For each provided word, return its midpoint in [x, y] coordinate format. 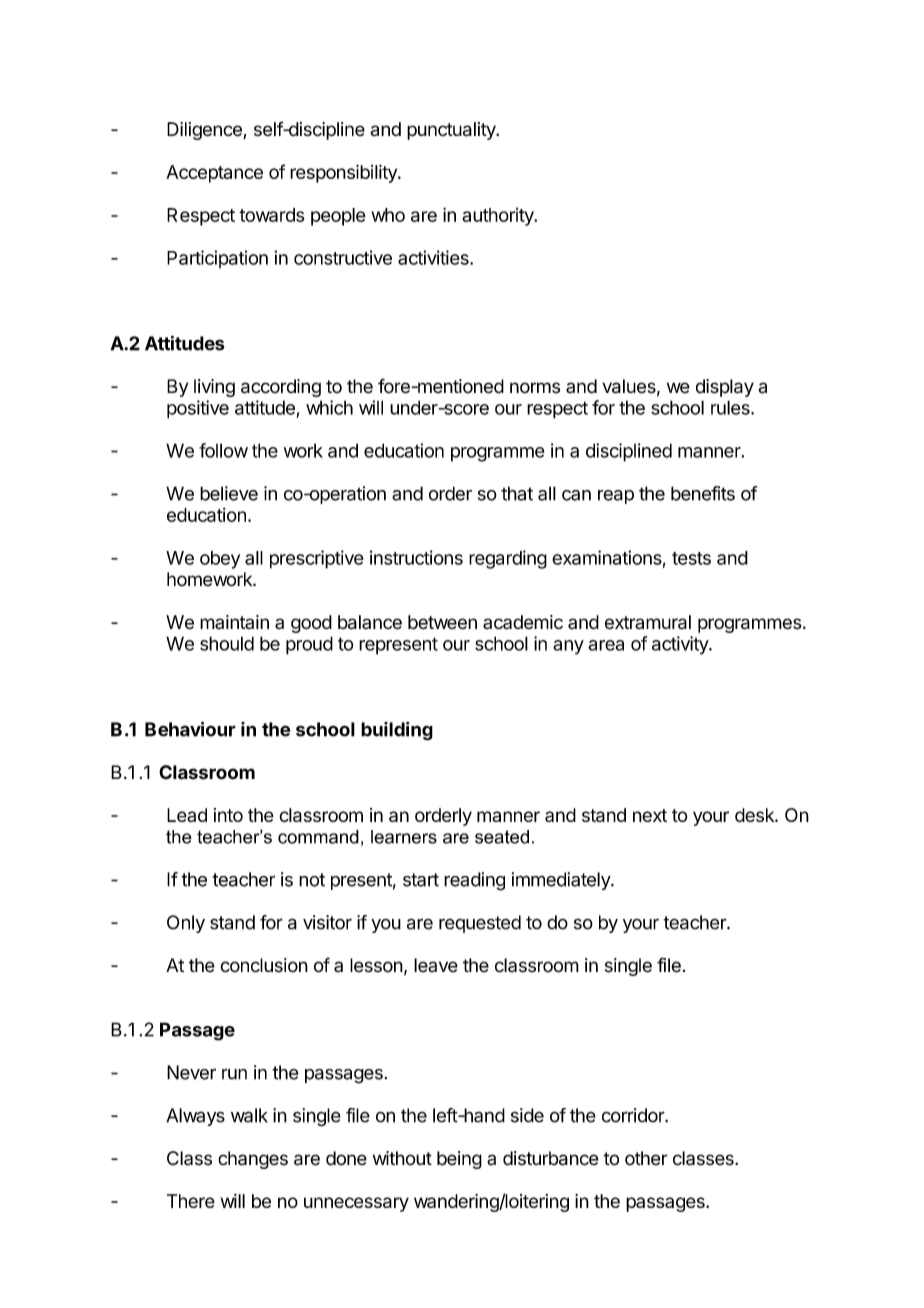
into [228, 815]
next [650, 815]
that [517, 493]
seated [502, 837]
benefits [703, 493]
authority [499, 217]
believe [229, 493]
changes [253, 1160]
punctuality [452, 131]
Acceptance [214, 174]
